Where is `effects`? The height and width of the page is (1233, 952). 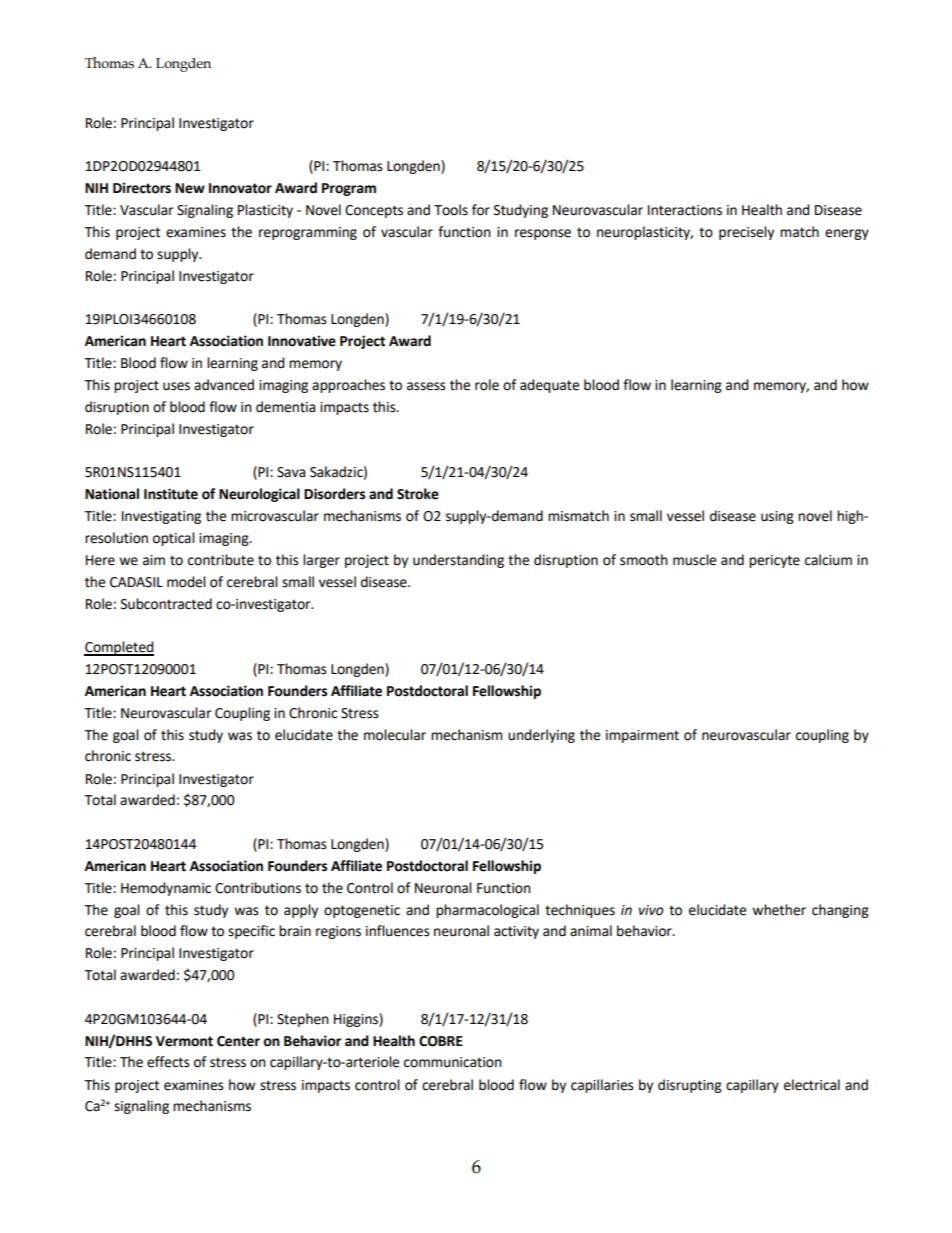
effects is located at coordinates (168, 1062).
